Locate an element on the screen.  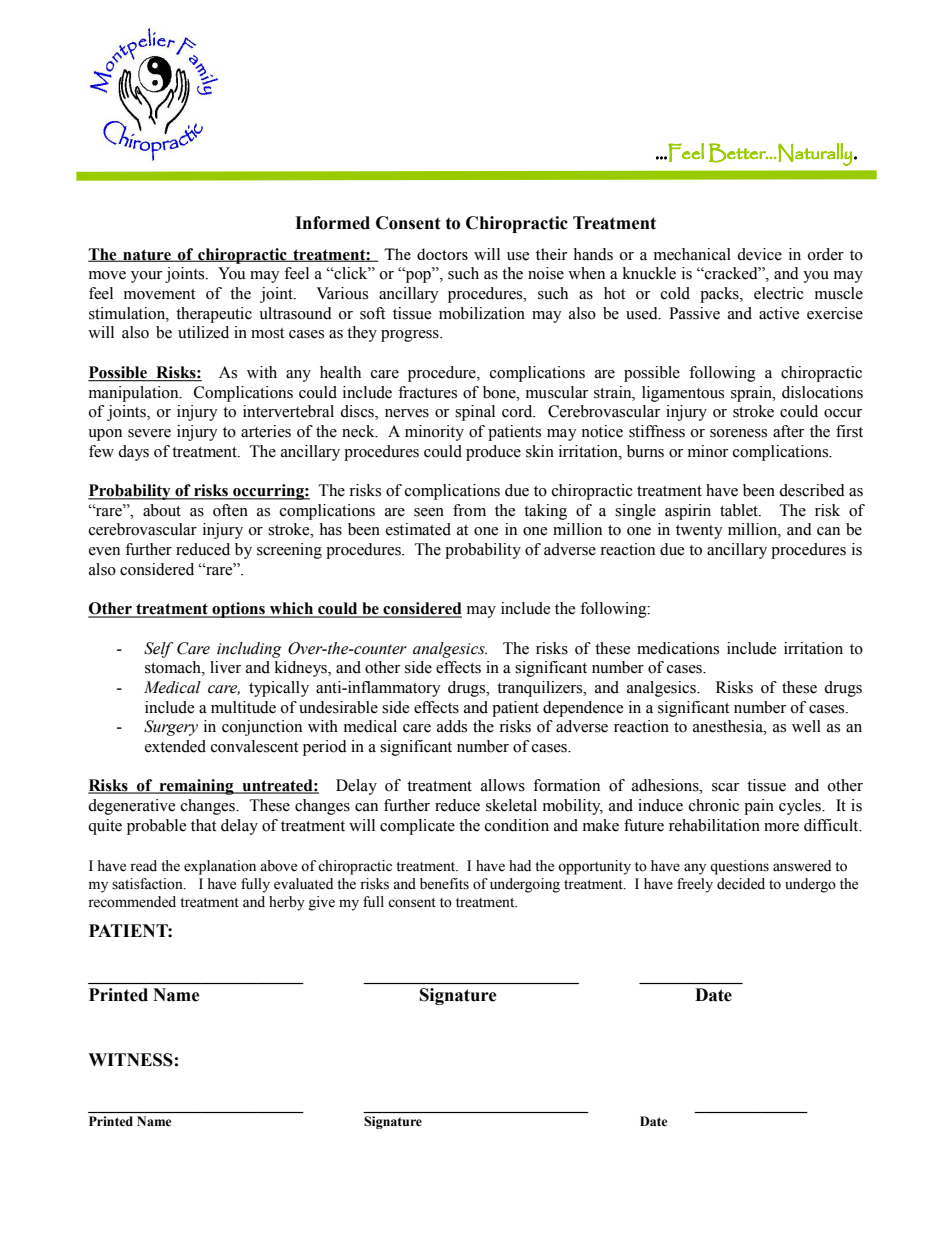
doctors is located at coordinates (442, 254).
